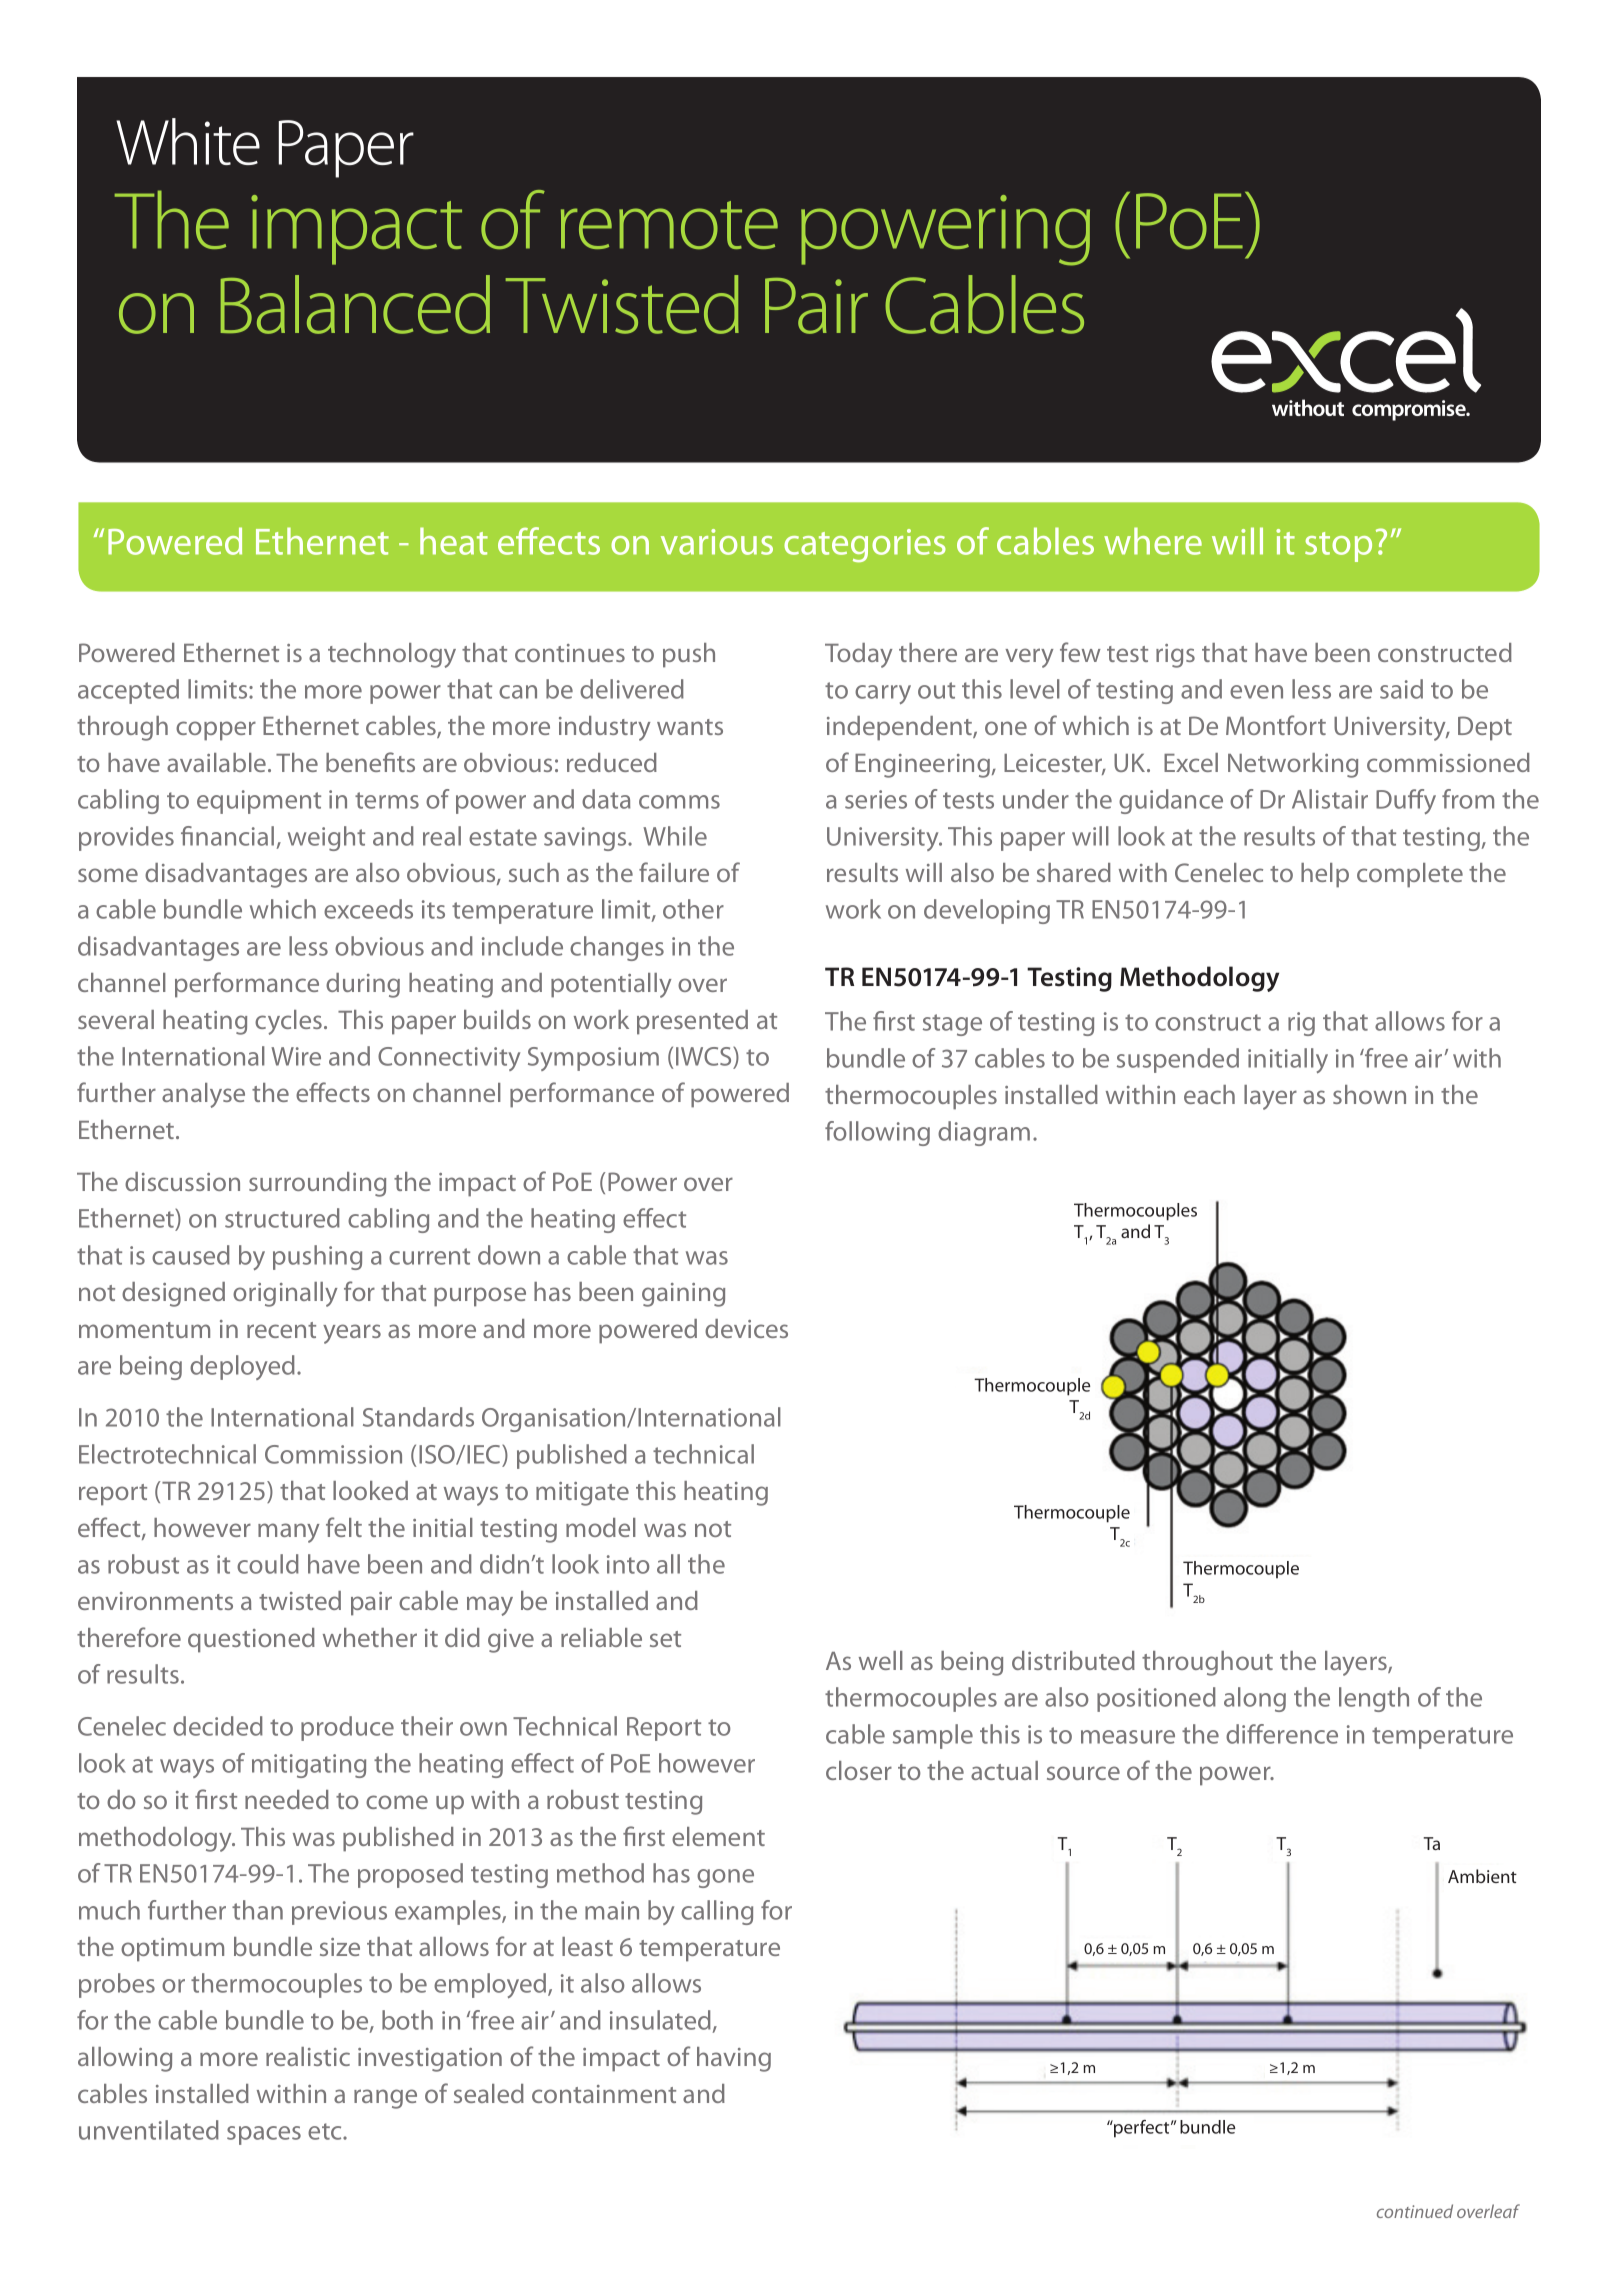 The height and width of the screenshot is (2289, 1618). Describe the element at coordinates (1369, 1094) in the screenshot. I see `shown` at that location.
